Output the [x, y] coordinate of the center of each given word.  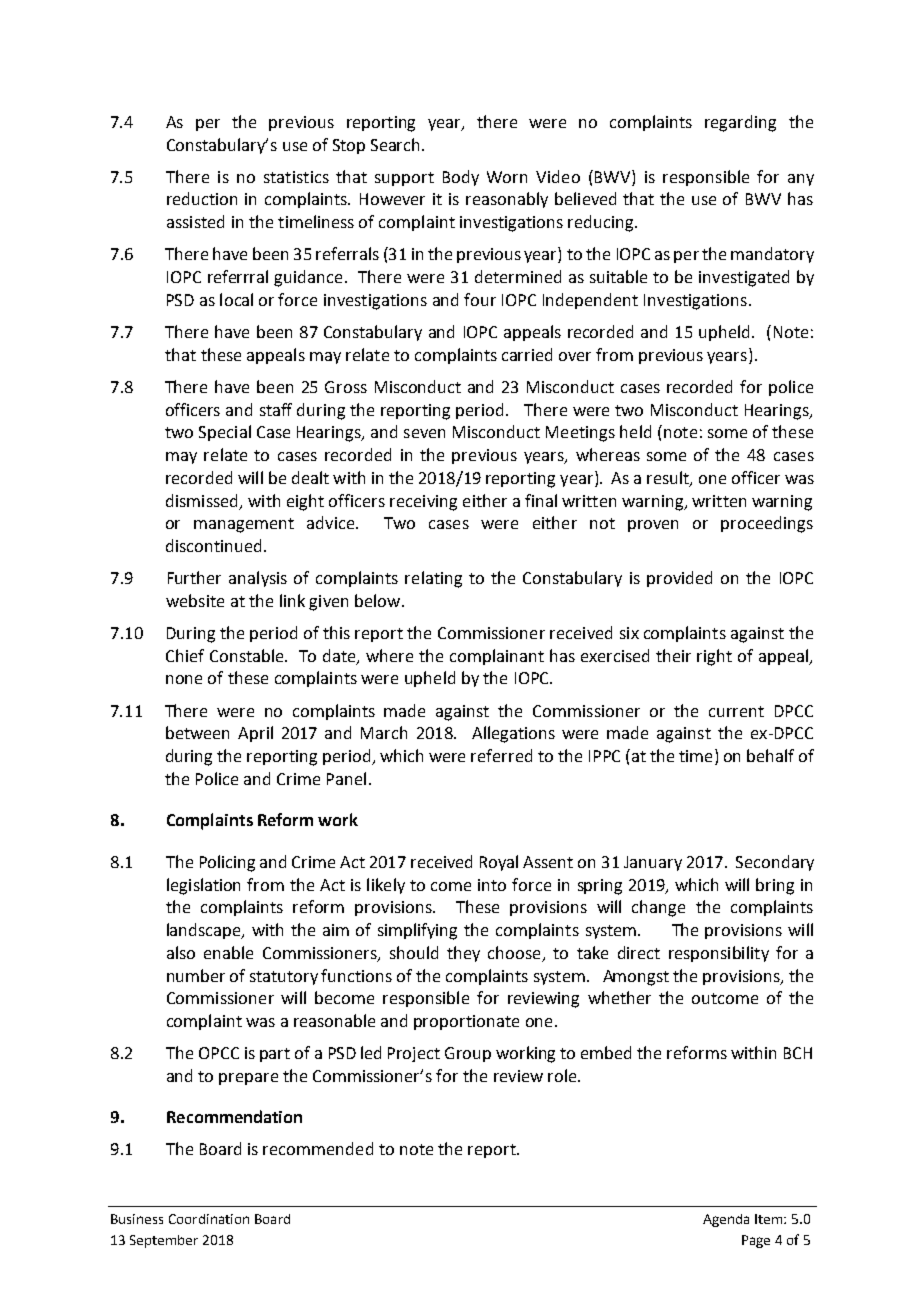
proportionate [466, 1022]
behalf [770, 755]
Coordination [209, 1219]
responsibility [719, 954]
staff [276, 409]
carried [527, 354]
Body [461, 178]
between [197, 732]
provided [679, 579]
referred [501, 755]
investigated [744, 278]
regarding [740, 123]
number [196, 975]
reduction [202, 198]
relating [433, 579]
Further [194, 577]
